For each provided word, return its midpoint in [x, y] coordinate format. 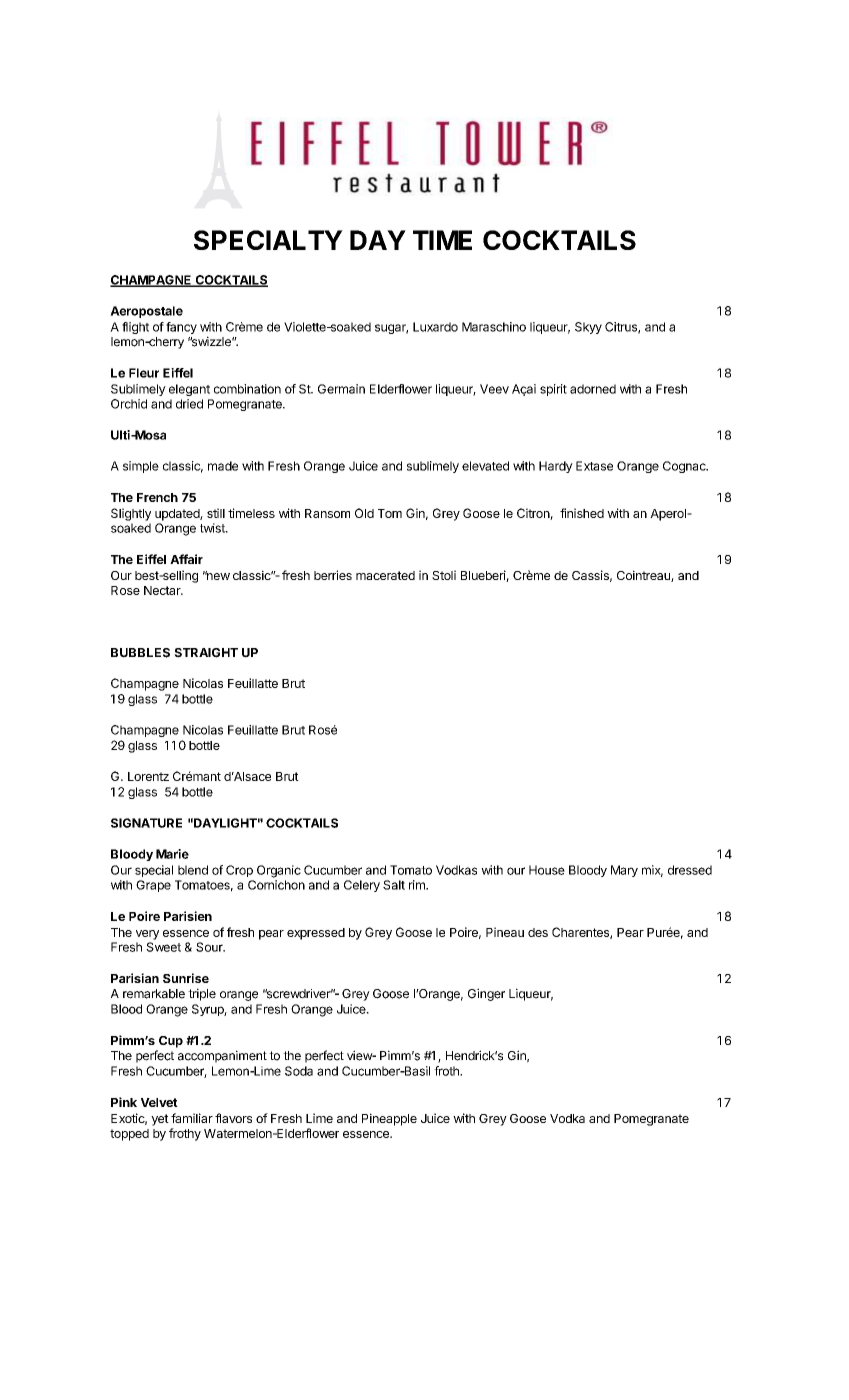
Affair [186, 559]
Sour [210, 947]
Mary [624, 871]
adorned [593, 389]
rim [418, 885]
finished [582, 513]
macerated [385, 575]
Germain [341, 389]
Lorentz [148, 776]
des [538, 932]
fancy [181, 328]
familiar [192, 1118]
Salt [394, 885]
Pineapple [389, 1119]
